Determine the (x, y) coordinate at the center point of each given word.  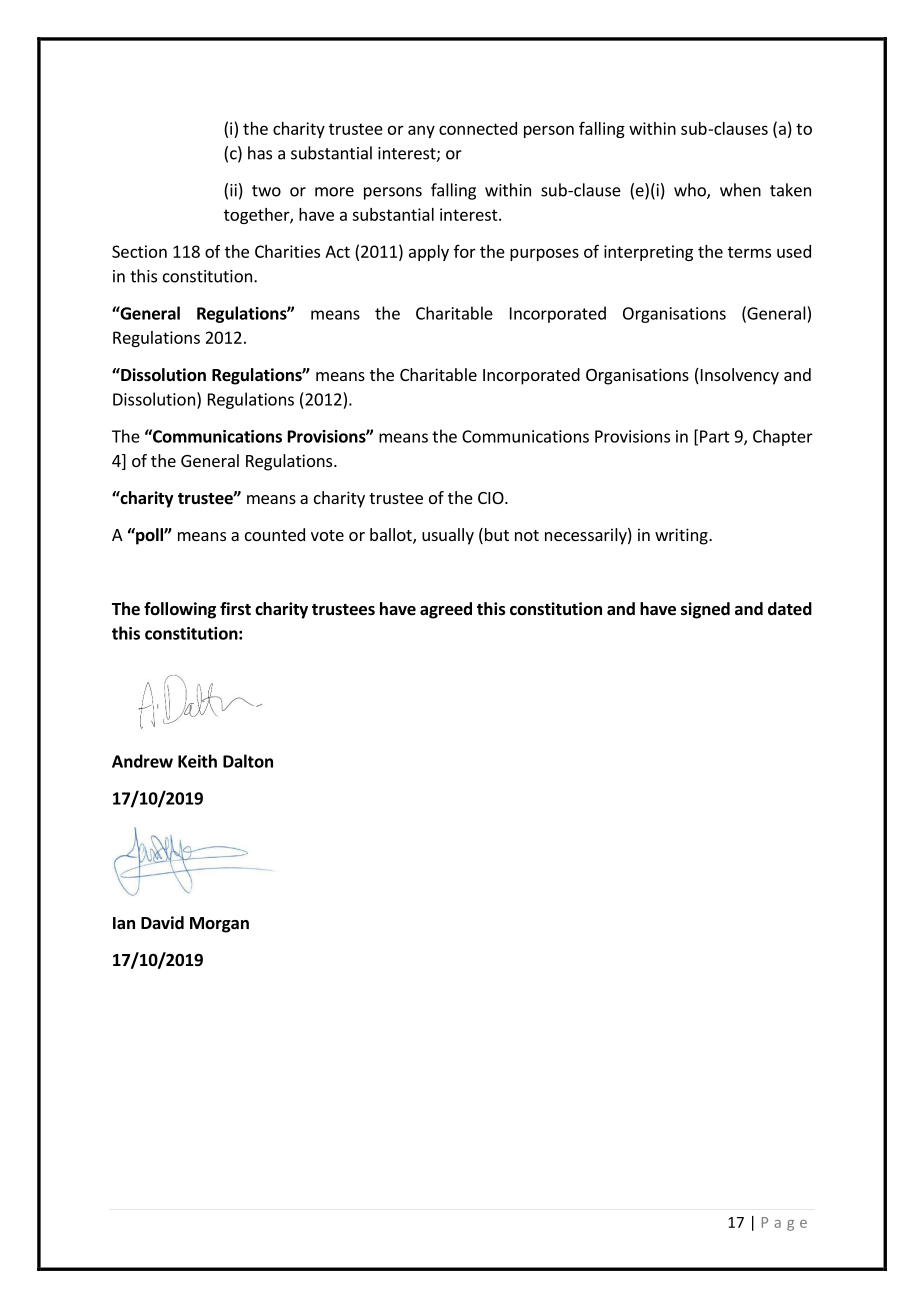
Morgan (219, 925)
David (162, 923)
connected (478, 128)
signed (705, 610)
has (260, 153)
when (740, 190)
